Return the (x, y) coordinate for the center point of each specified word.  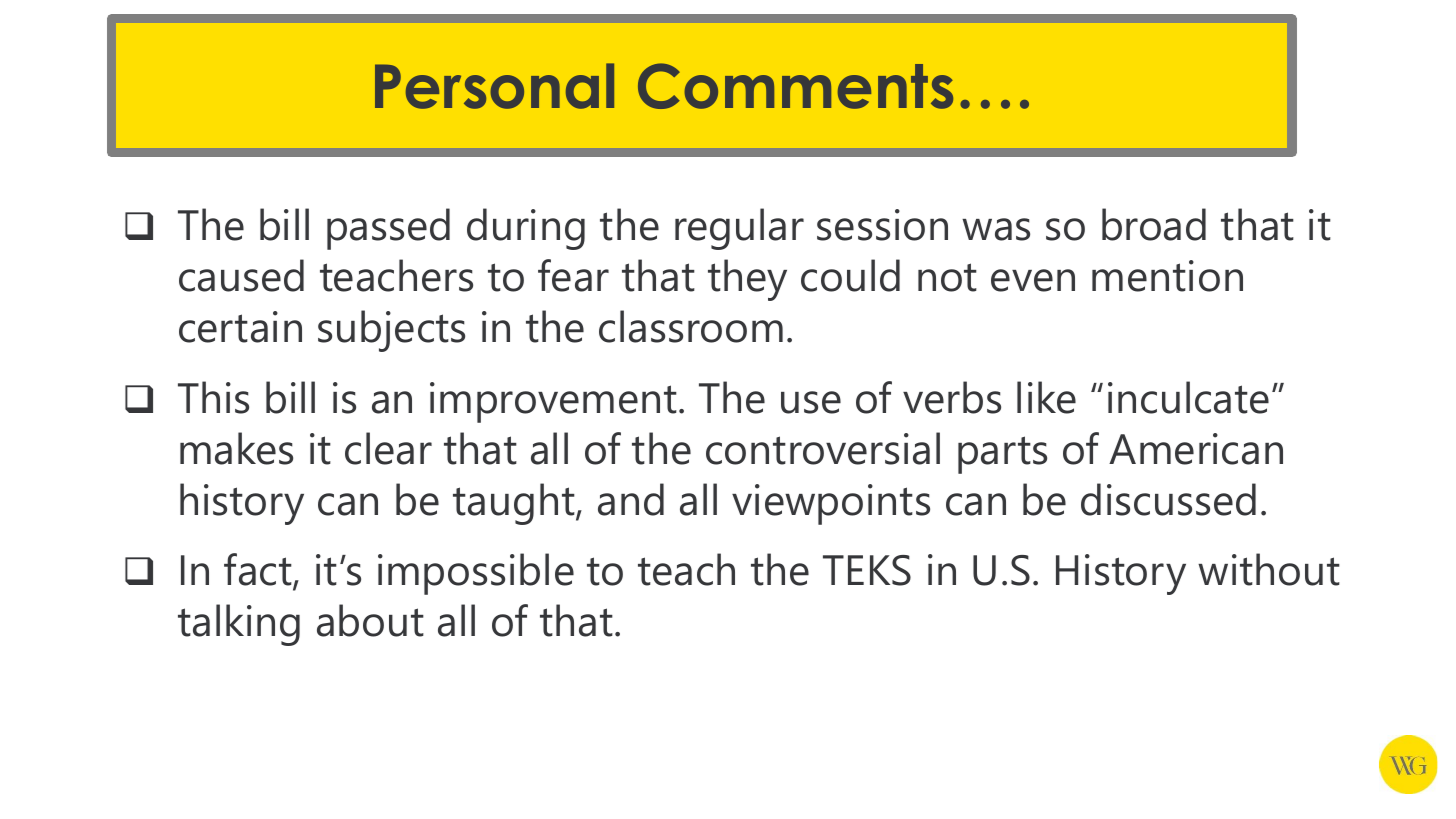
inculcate (1188, 397)
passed (388, 229)
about (370, 620)
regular (739, 229)
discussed (1168, 499)
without (1269, 569)
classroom (691, 326)
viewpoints (831, 504)
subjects (391, 331)
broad (1154, 224)
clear (388, 448)
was (996, 229)
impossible (476, 574)
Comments (795, 86)
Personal (494, 86)
